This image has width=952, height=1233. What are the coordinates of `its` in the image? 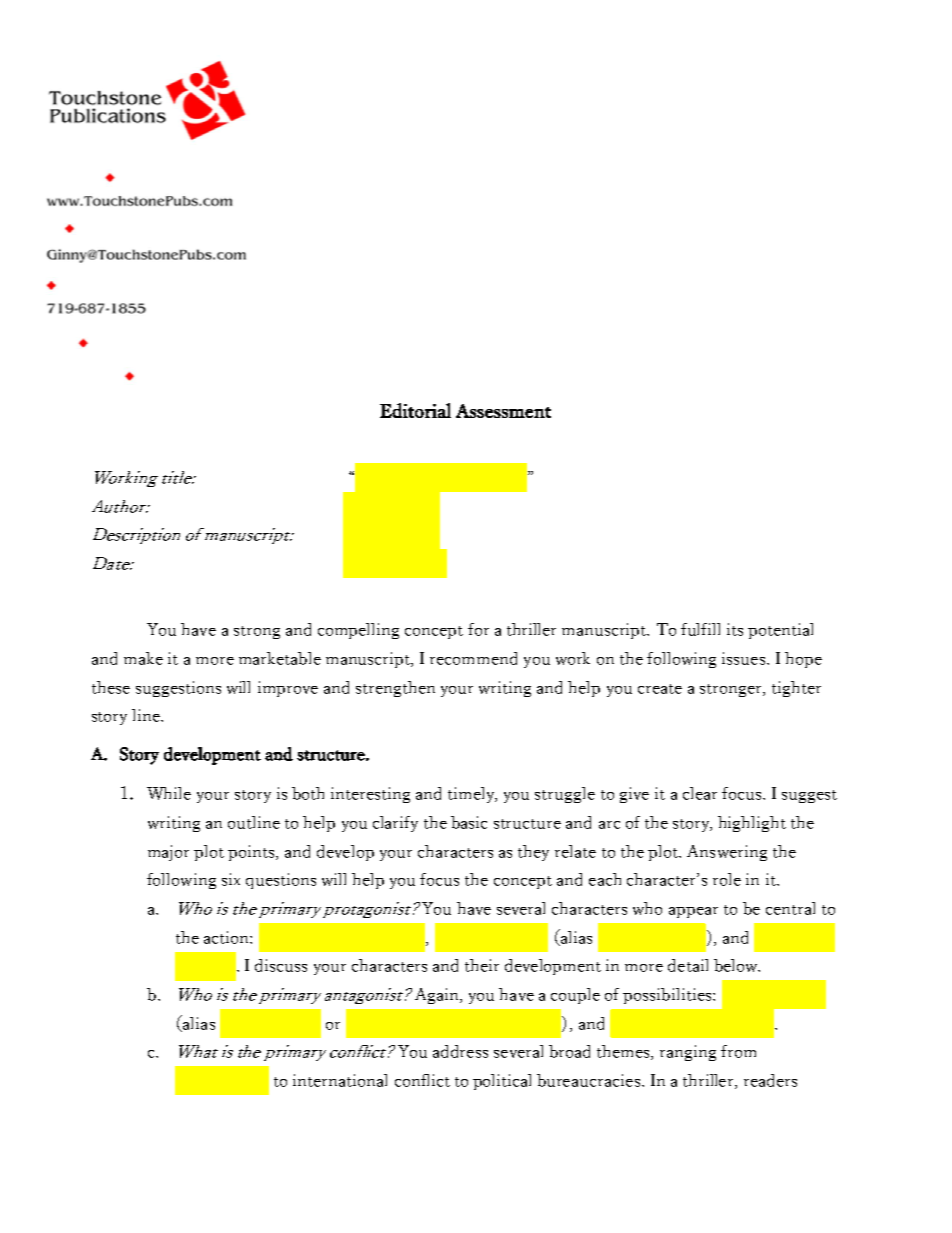 It's located at (735, 629).
